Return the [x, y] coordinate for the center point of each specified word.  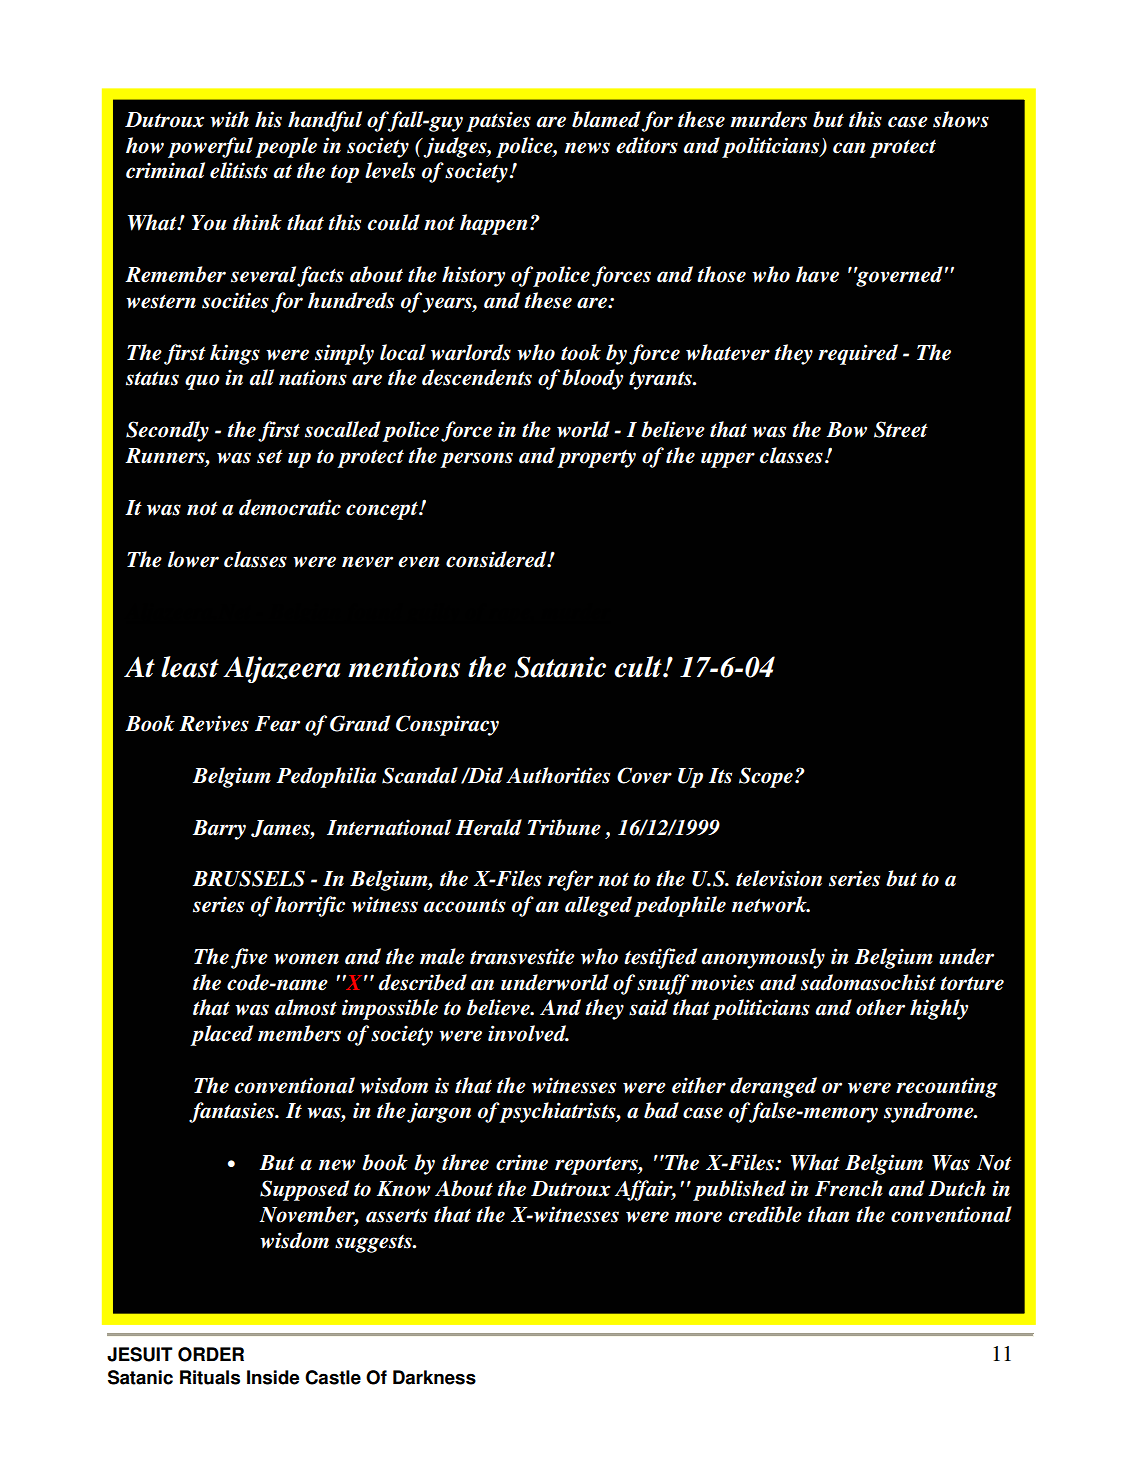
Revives [214, 723]
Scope [766, 777]
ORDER [211, 1354]
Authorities [558, 775]
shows [961, 119]
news [587, 148]
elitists [239, 170]
